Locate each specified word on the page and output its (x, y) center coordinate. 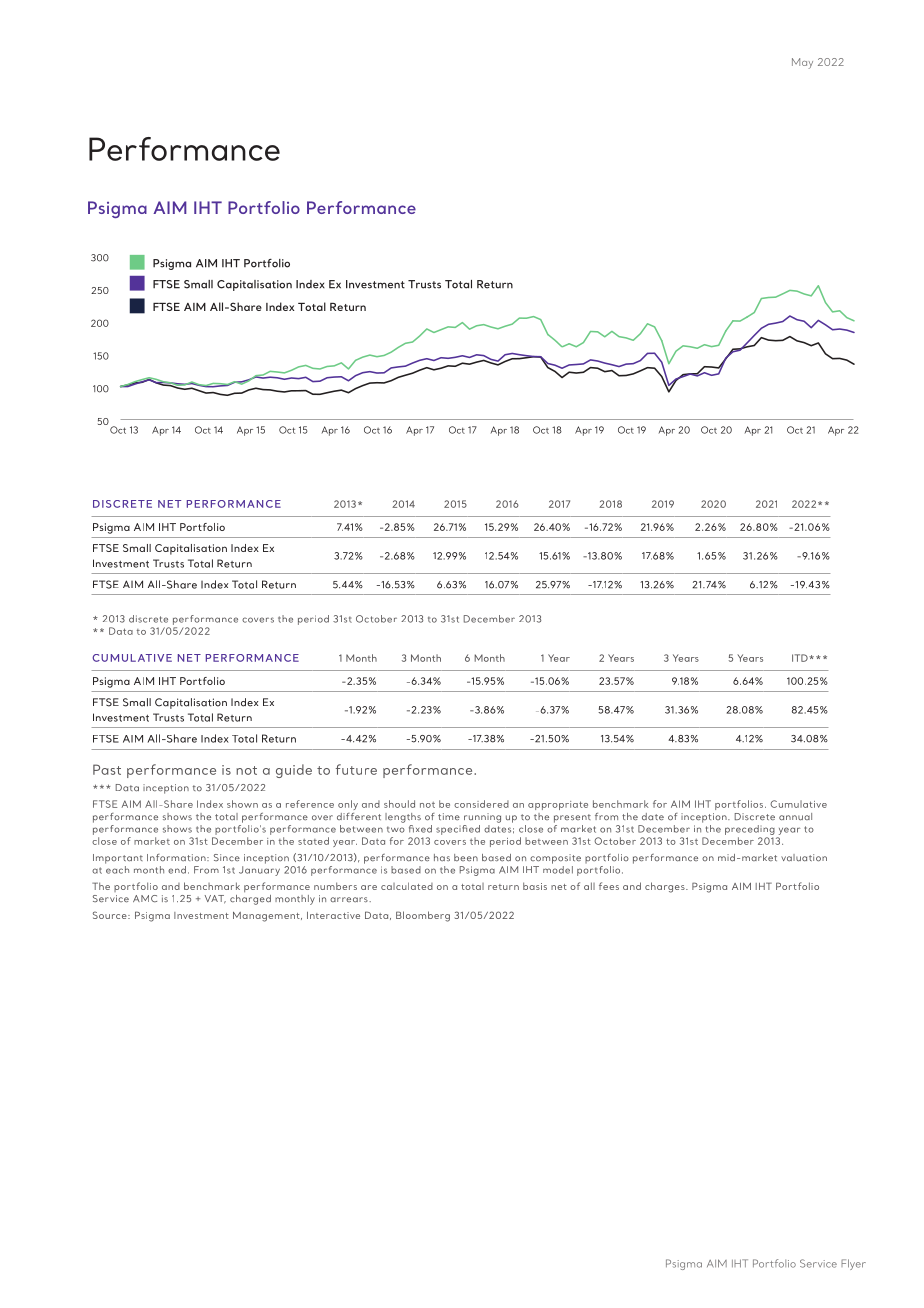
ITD (801, 658)
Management (267, 917)
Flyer (853, 1264)
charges (666, 887)
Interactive (333, 915)
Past (107, 769)
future (356, 769)
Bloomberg (423, 916)
